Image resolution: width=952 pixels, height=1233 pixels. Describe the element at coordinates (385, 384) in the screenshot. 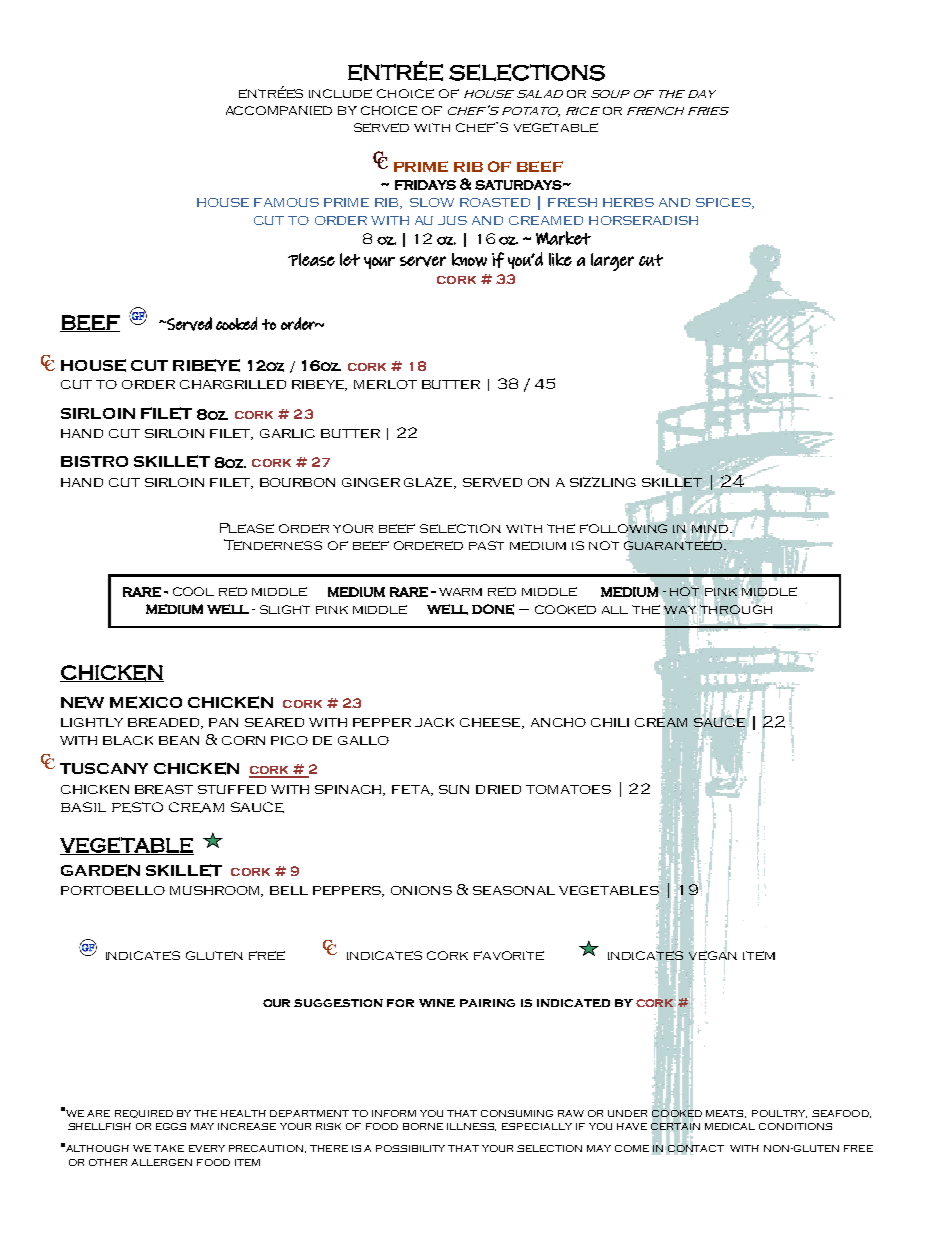

I see `merlot` at that location.
